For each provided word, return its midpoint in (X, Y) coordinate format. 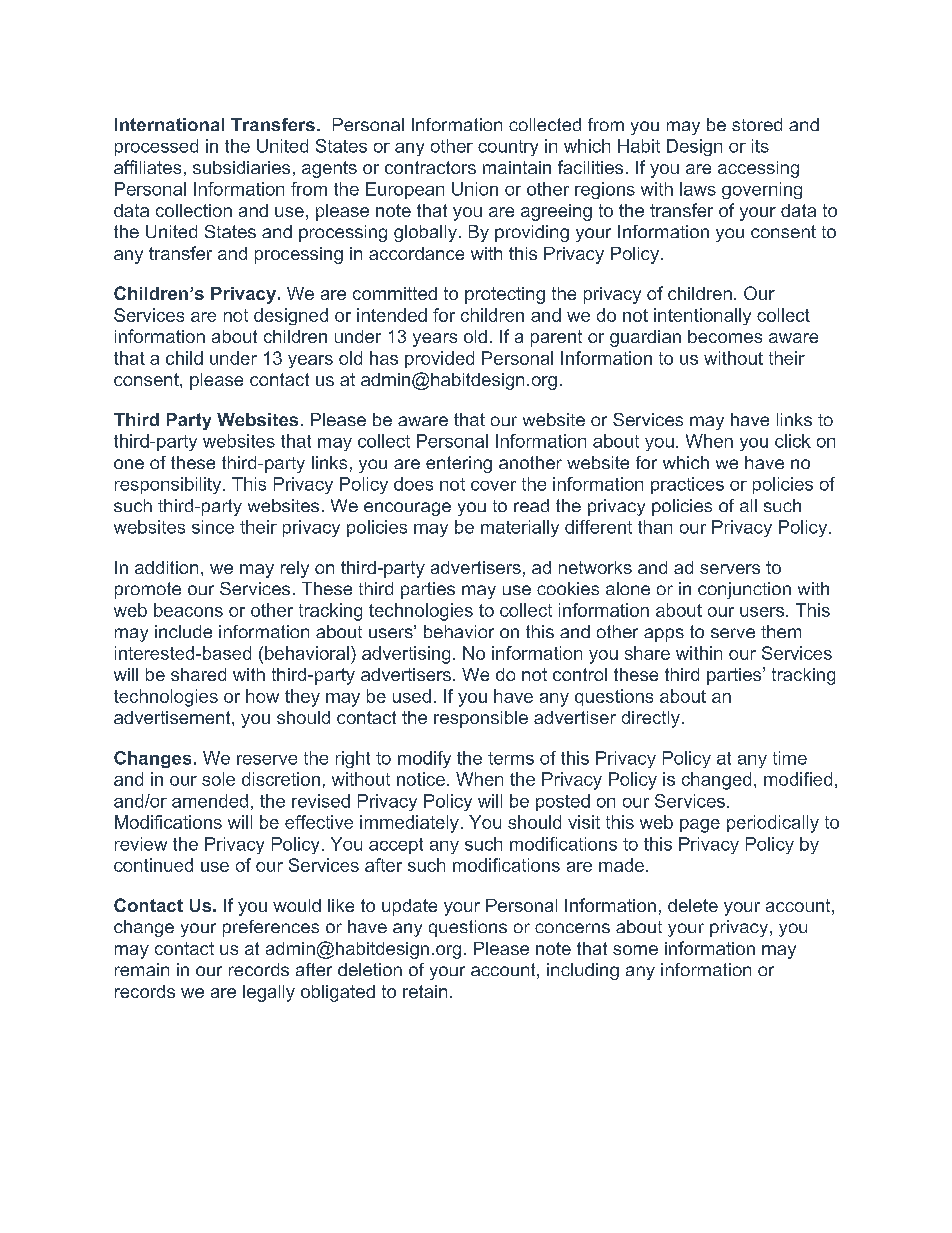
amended (210, 801)
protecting (505, 295)
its (760, 146)
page (700, 826)
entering (459, 464)
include (183, 631)
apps (664, 635)
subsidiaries (241, 167)
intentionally (702, 316)
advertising (406, 655)
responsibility (169, 485)
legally (269, 993)
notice (421, 779)
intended (392, 315)
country (508, 148)
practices (687, 485)
